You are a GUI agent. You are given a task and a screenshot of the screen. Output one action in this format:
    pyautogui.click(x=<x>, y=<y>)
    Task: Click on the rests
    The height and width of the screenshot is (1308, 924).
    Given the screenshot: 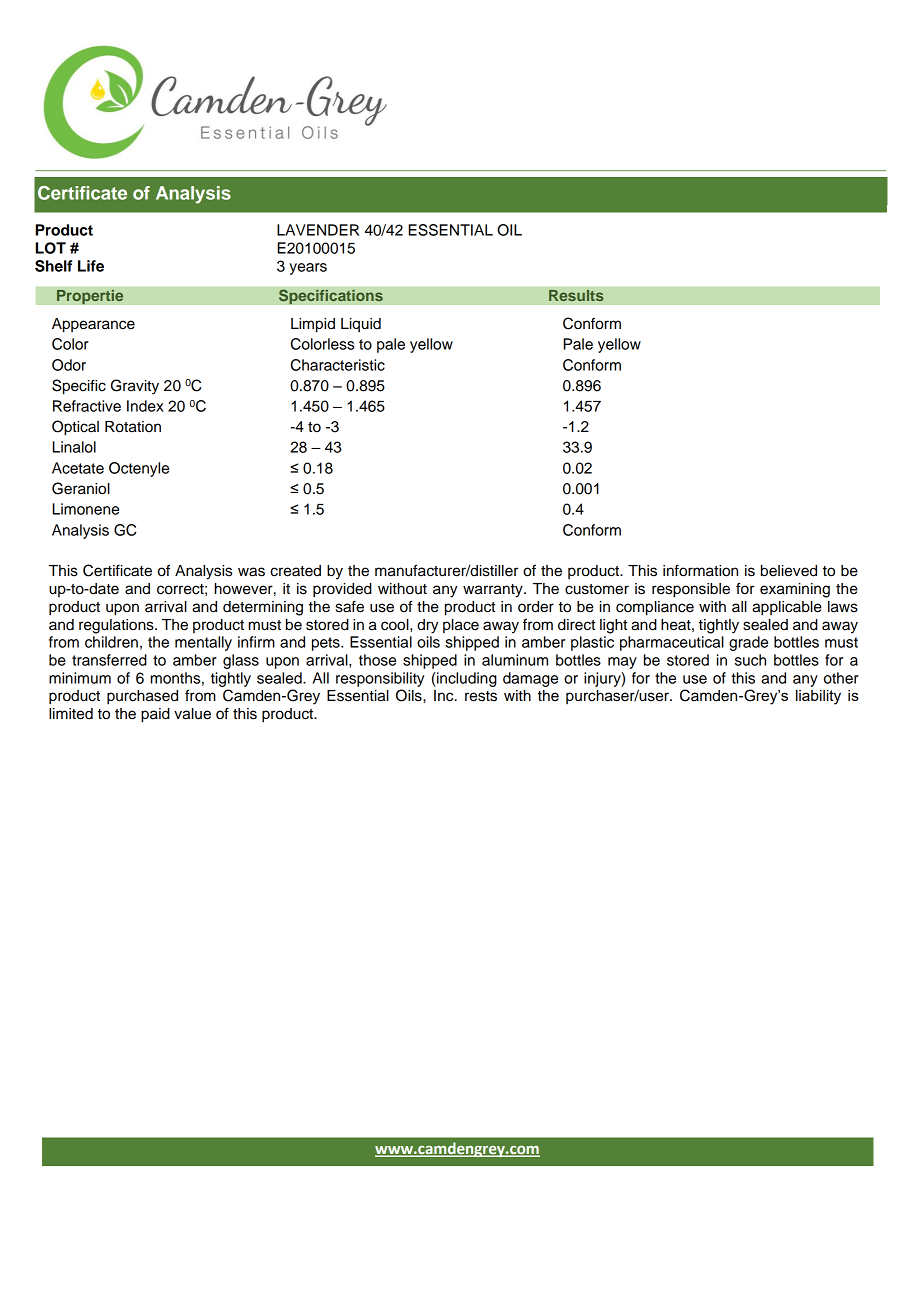 What is the action you would take?
    pyautogui.click(x=481, y=696)
